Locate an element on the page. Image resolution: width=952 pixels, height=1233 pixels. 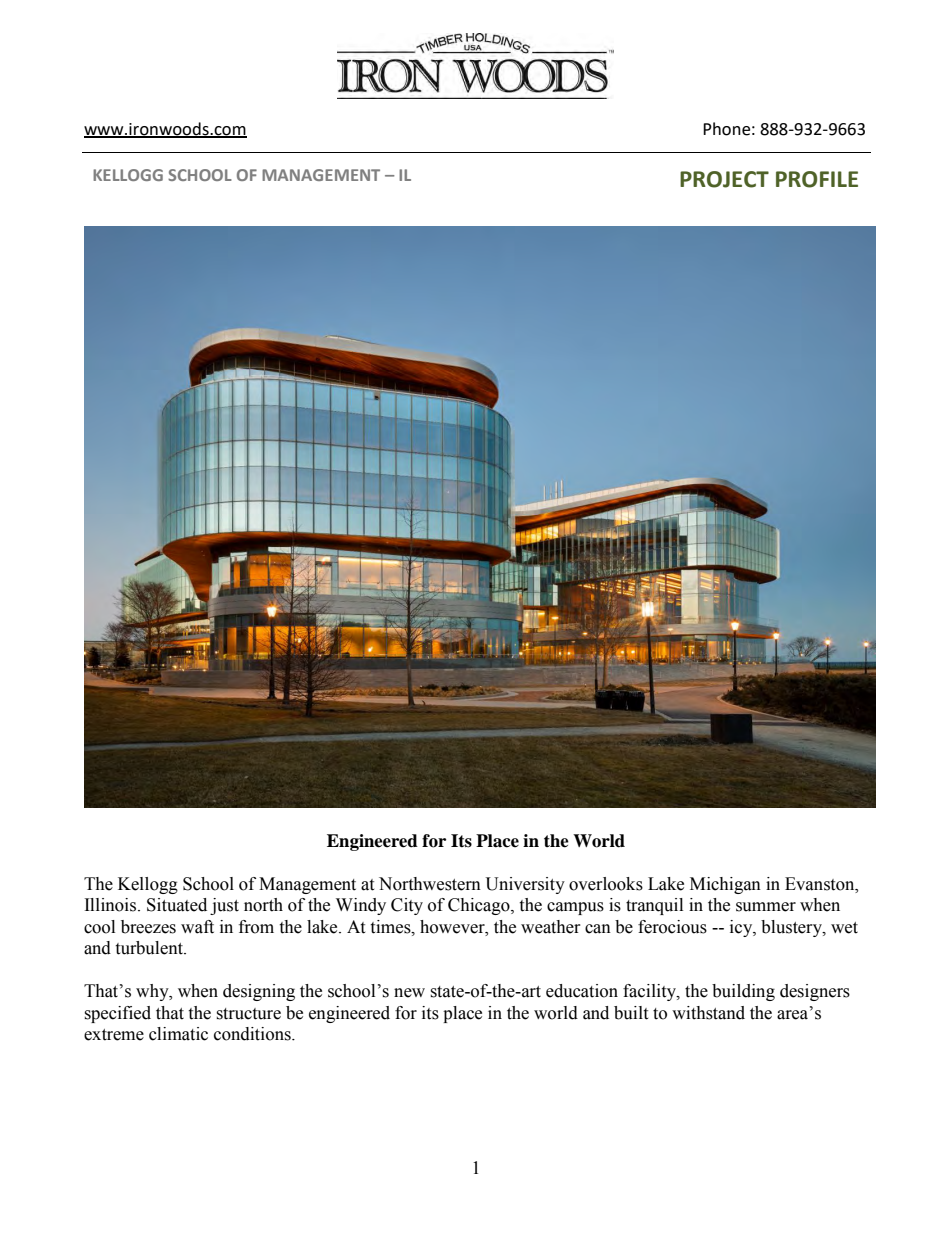
Michigan is located at coordinates (725, 885).
